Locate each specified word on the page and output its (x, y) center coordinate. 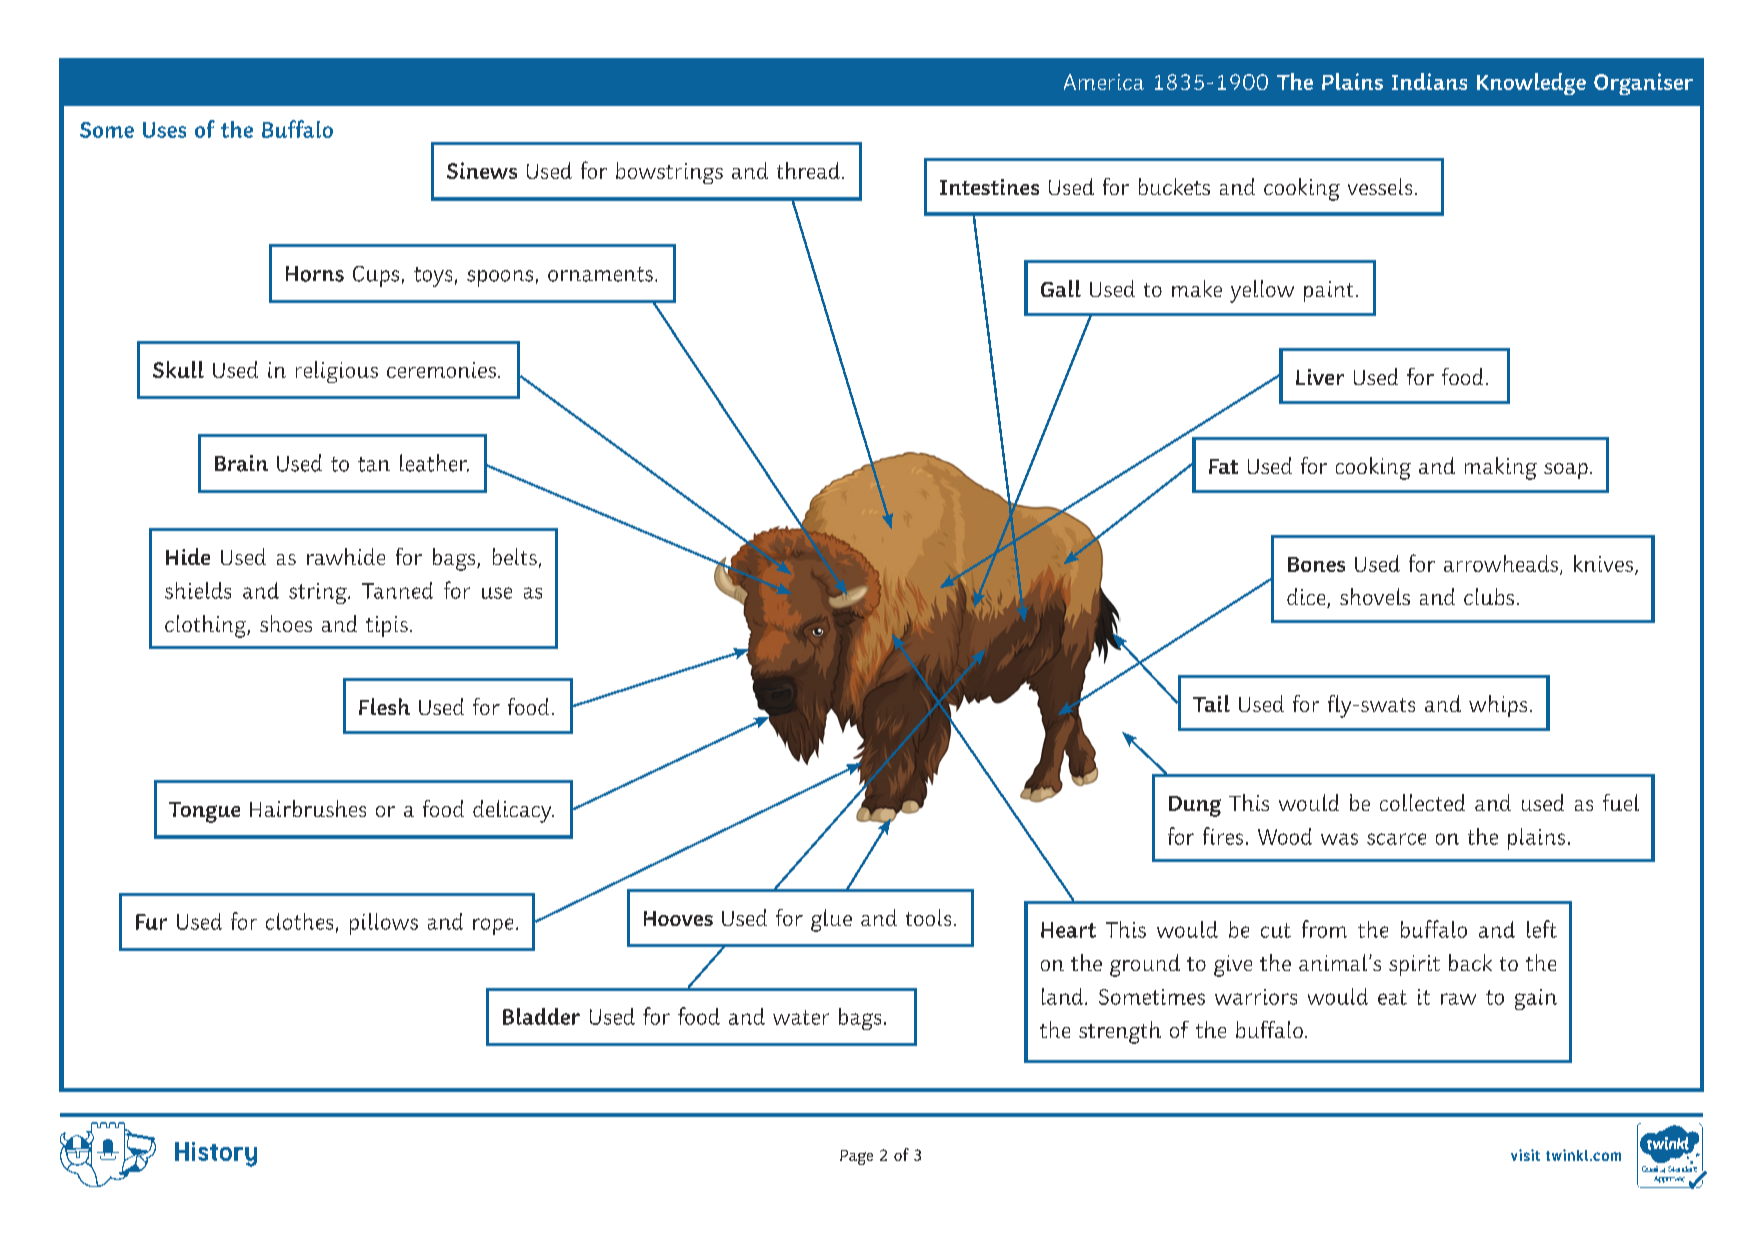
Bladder (541, 1016)
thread (808, 170)
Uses (164, 130)
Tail (1211, 703)
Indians (1429, 81)
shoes (286, 623)
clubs (1489, 596)
